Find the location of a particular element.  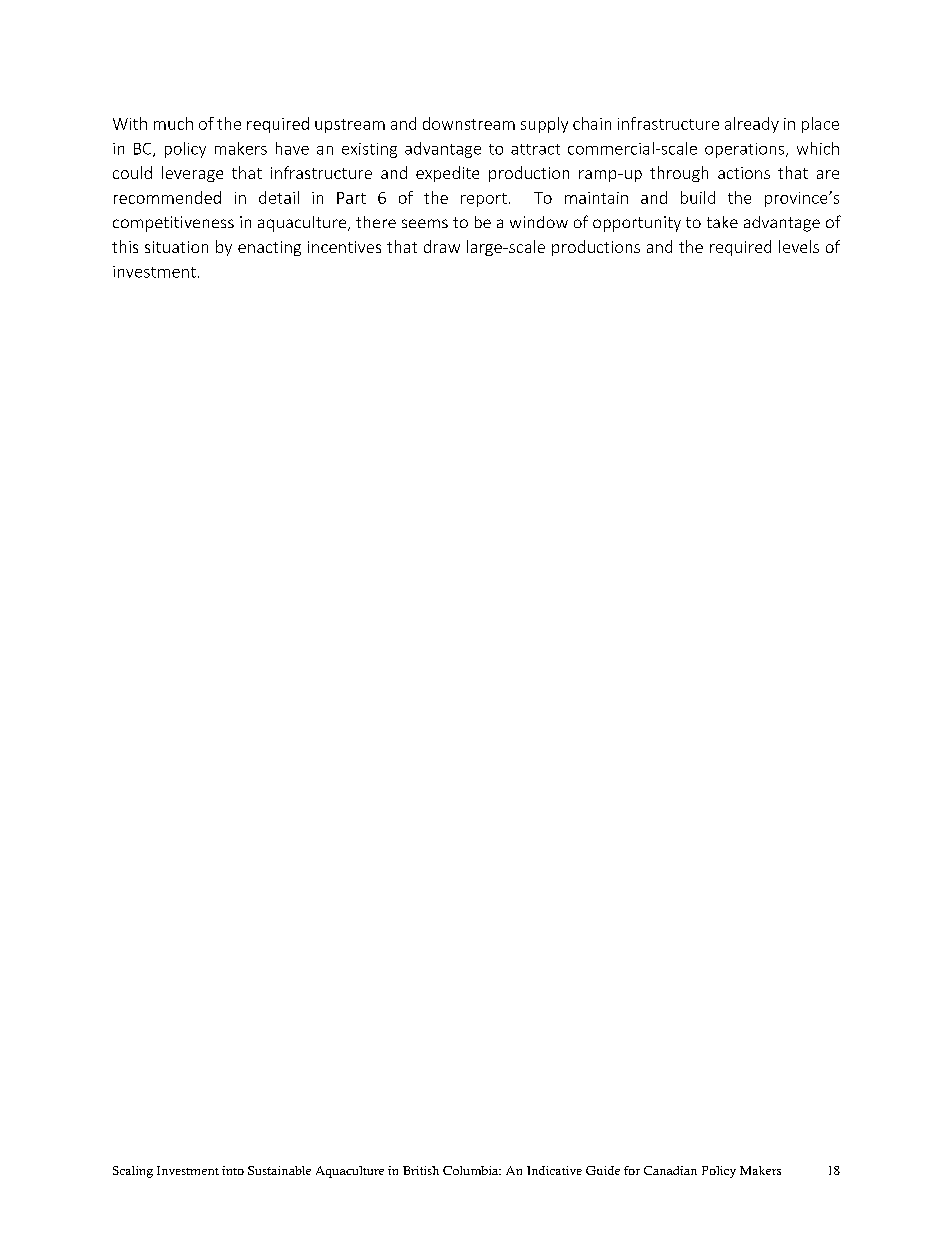

operations is located at coordinates (746, 150).
